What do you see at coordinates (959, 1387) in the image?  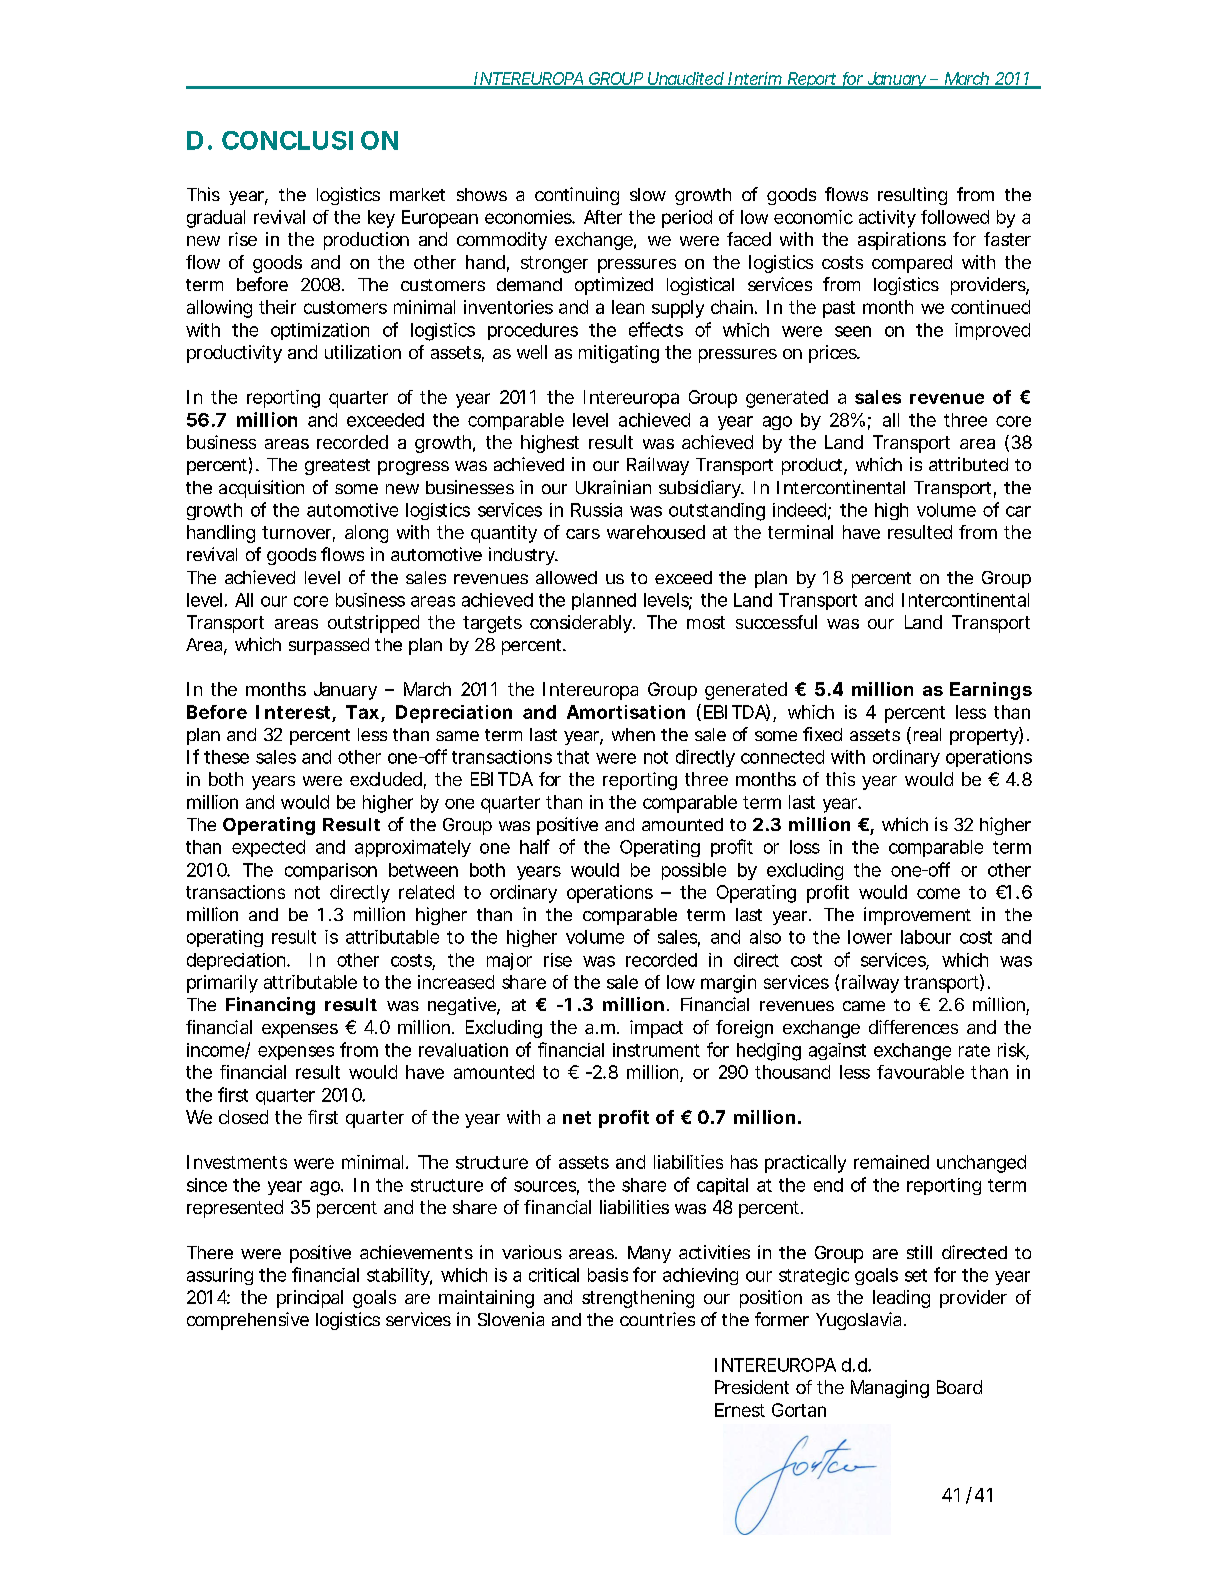 I see `Board` at bounding box center [959, 1387].
